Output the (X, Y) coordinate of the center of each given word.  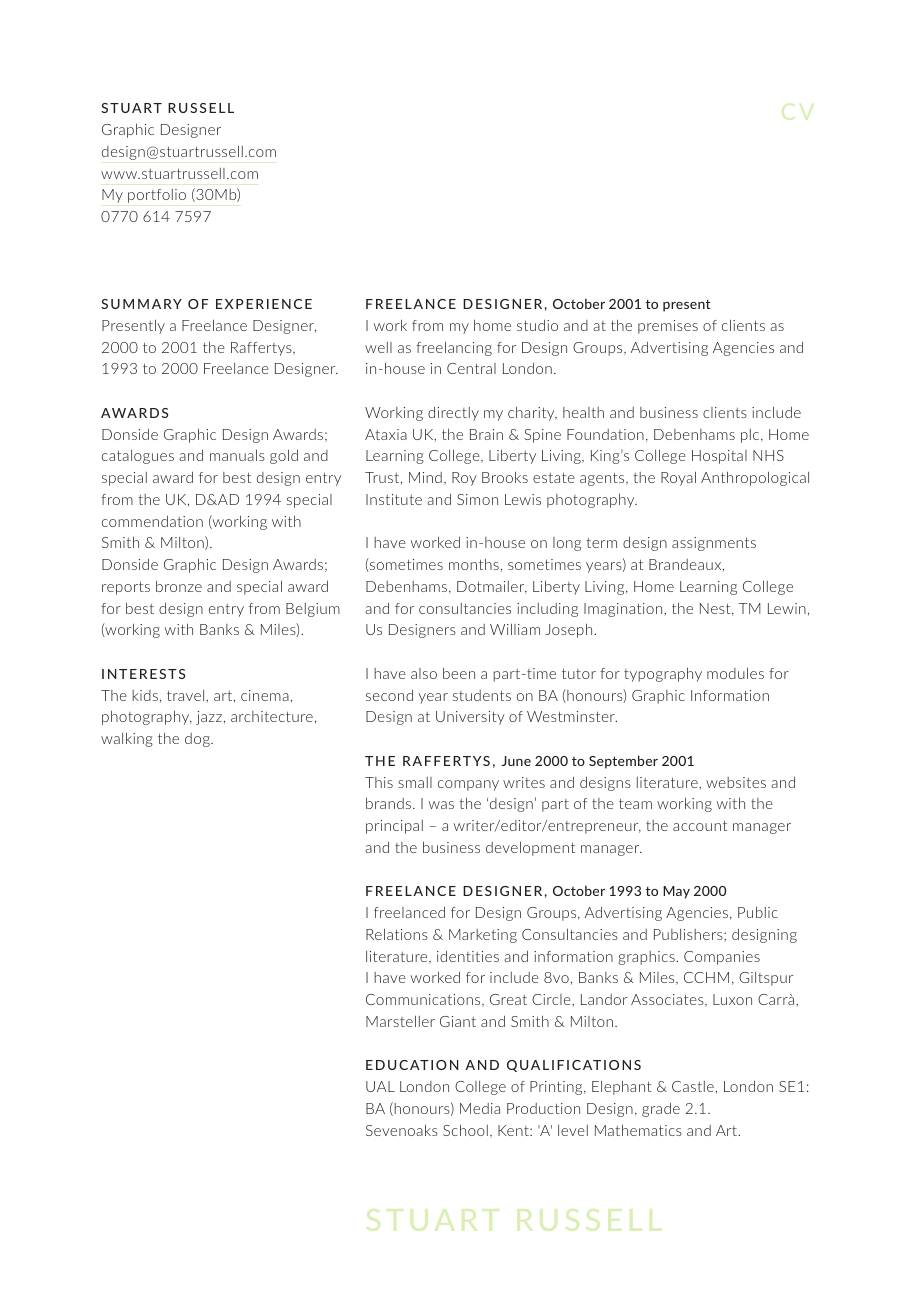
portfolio (157, 196)
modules (735, 673)
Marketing (483, 936)
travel (187, 695)
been (459, 673)
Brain (486, 434)
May (676, 892)
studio (537, 325)
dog (198, 740)
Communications (424, 1000)
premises (668, 327)
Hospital (719, 457)
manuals (237, 455)
